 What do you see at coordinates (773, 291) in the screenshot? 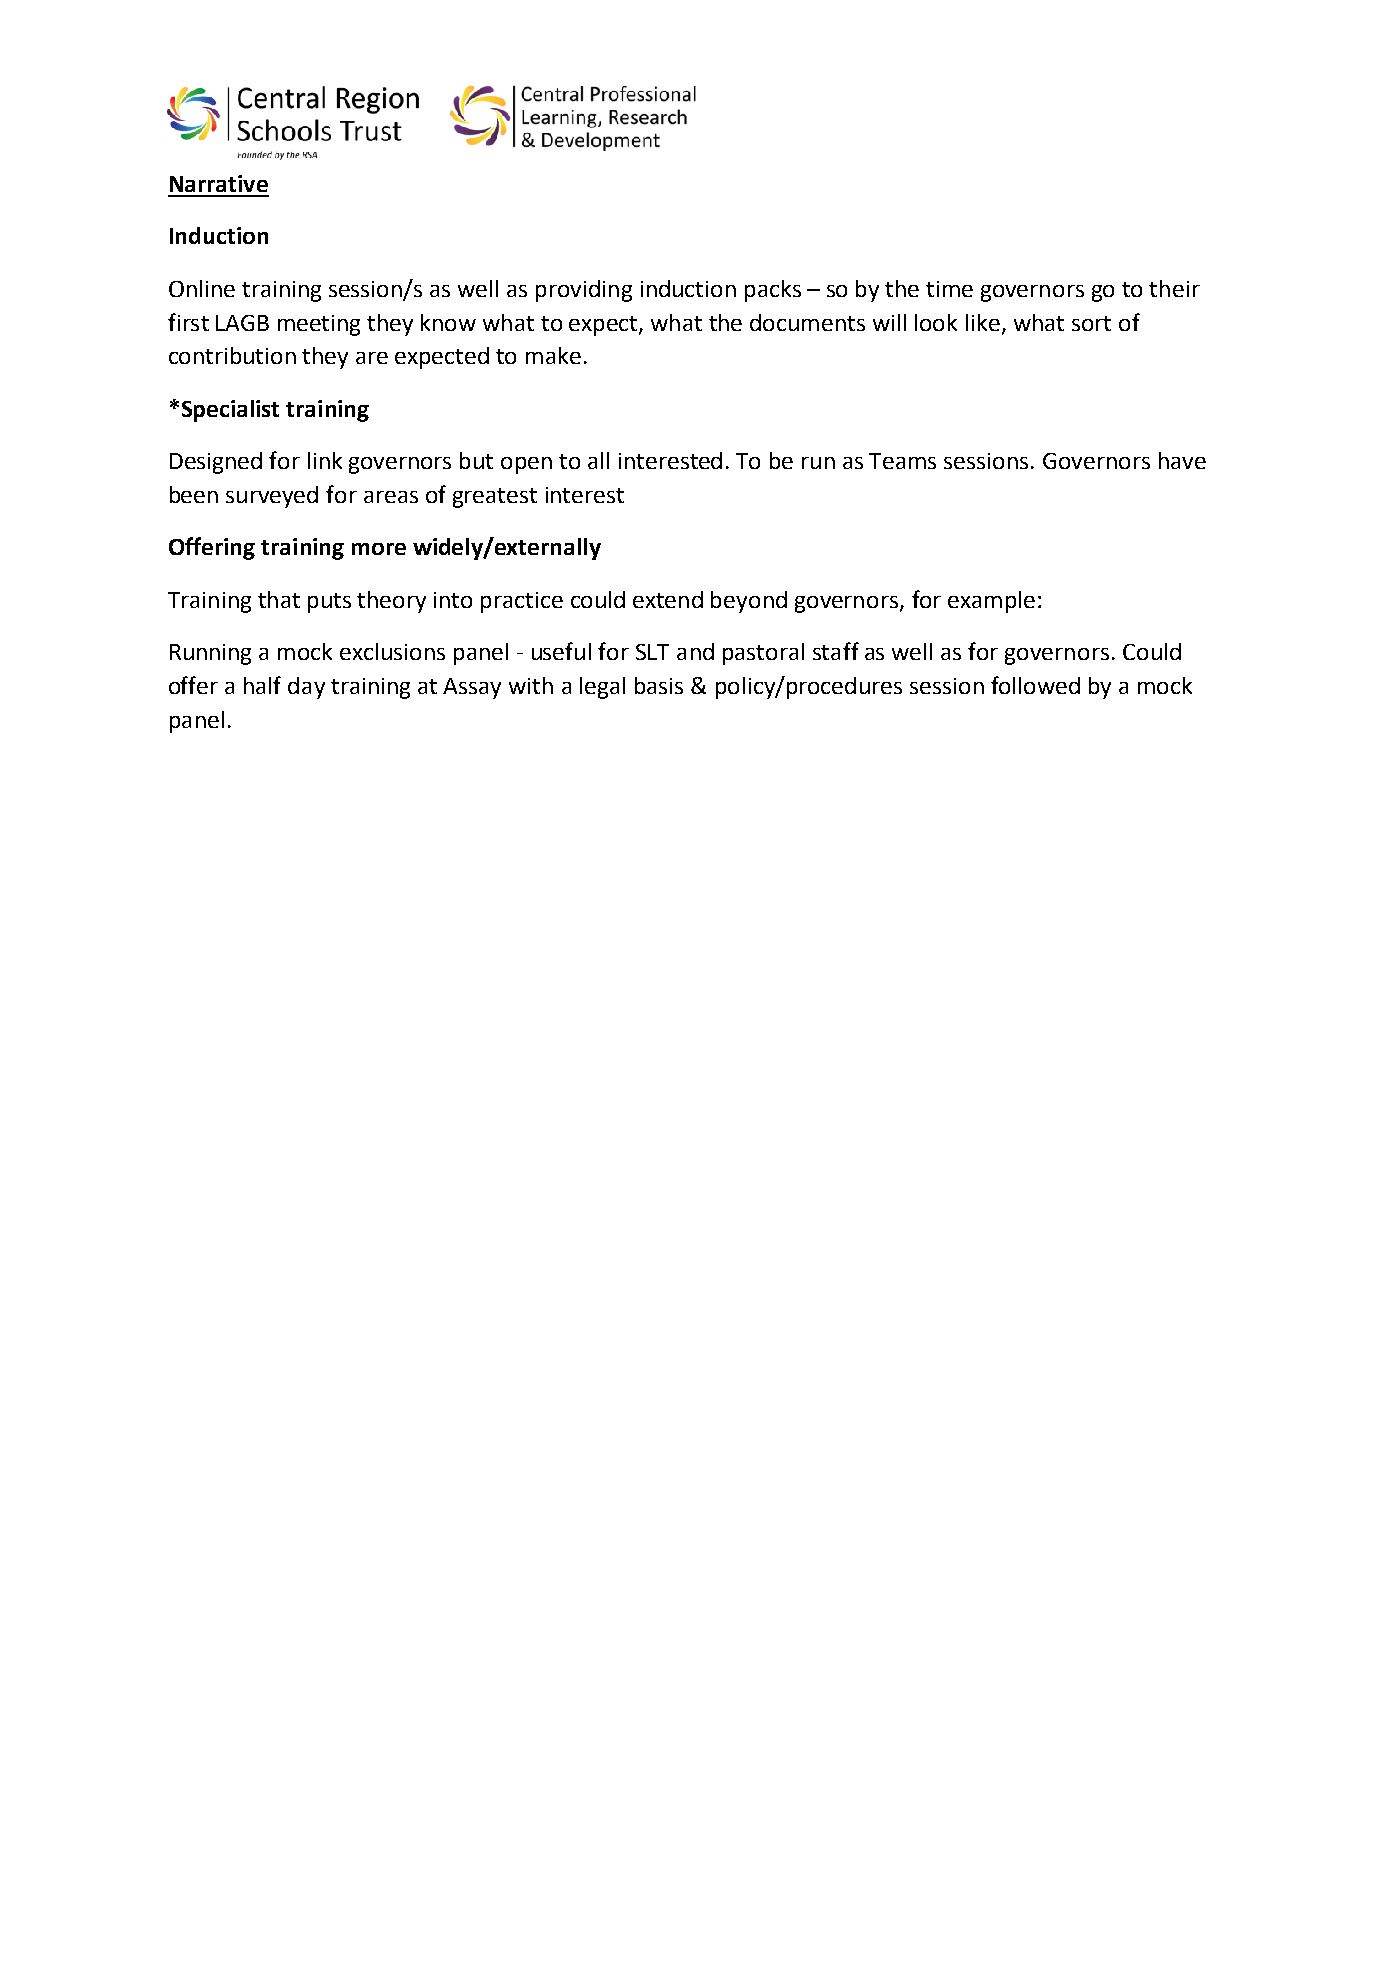
I see `packs` at bounding box center [773, 291].
